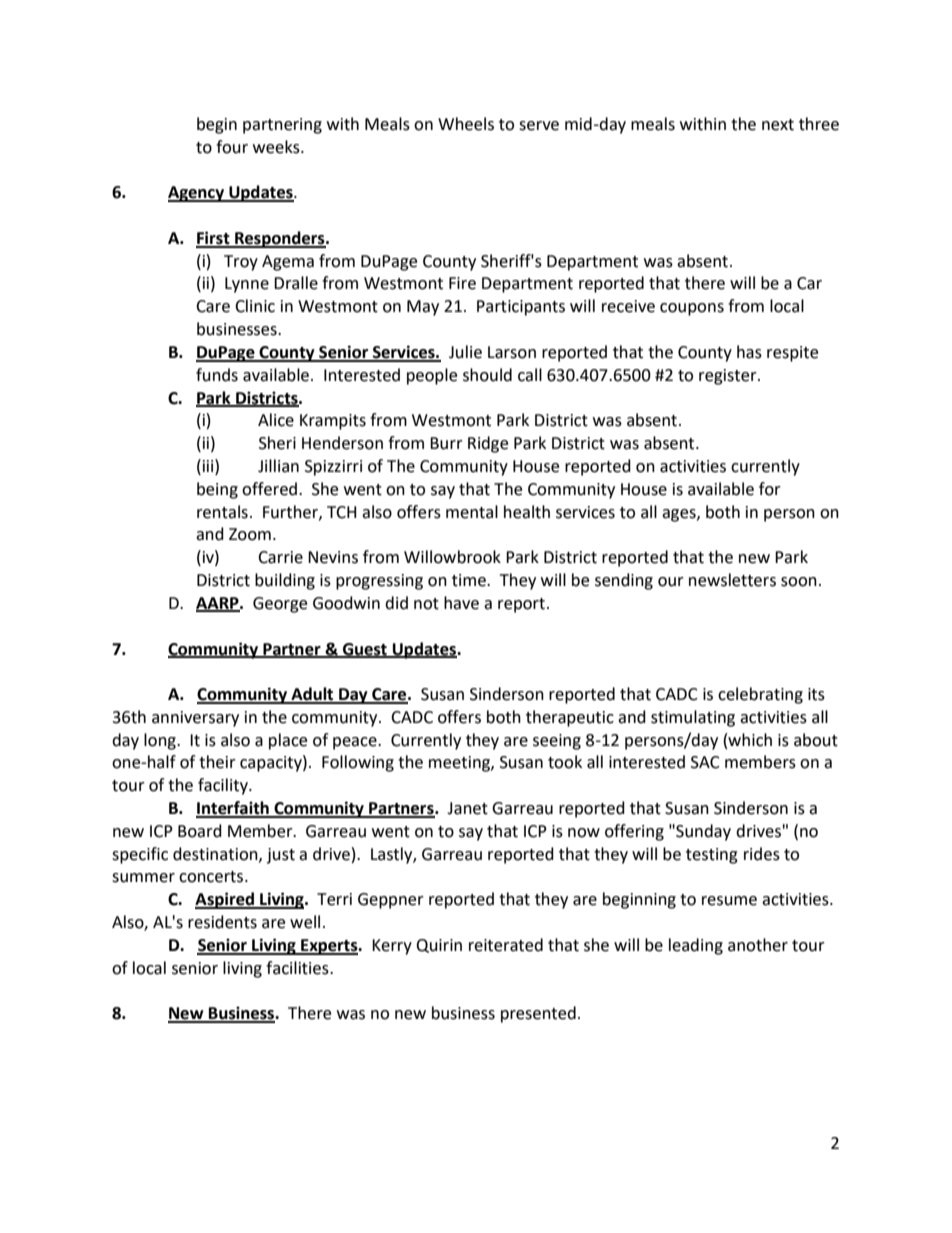  I want to click on facilities, so click(298, 968).
